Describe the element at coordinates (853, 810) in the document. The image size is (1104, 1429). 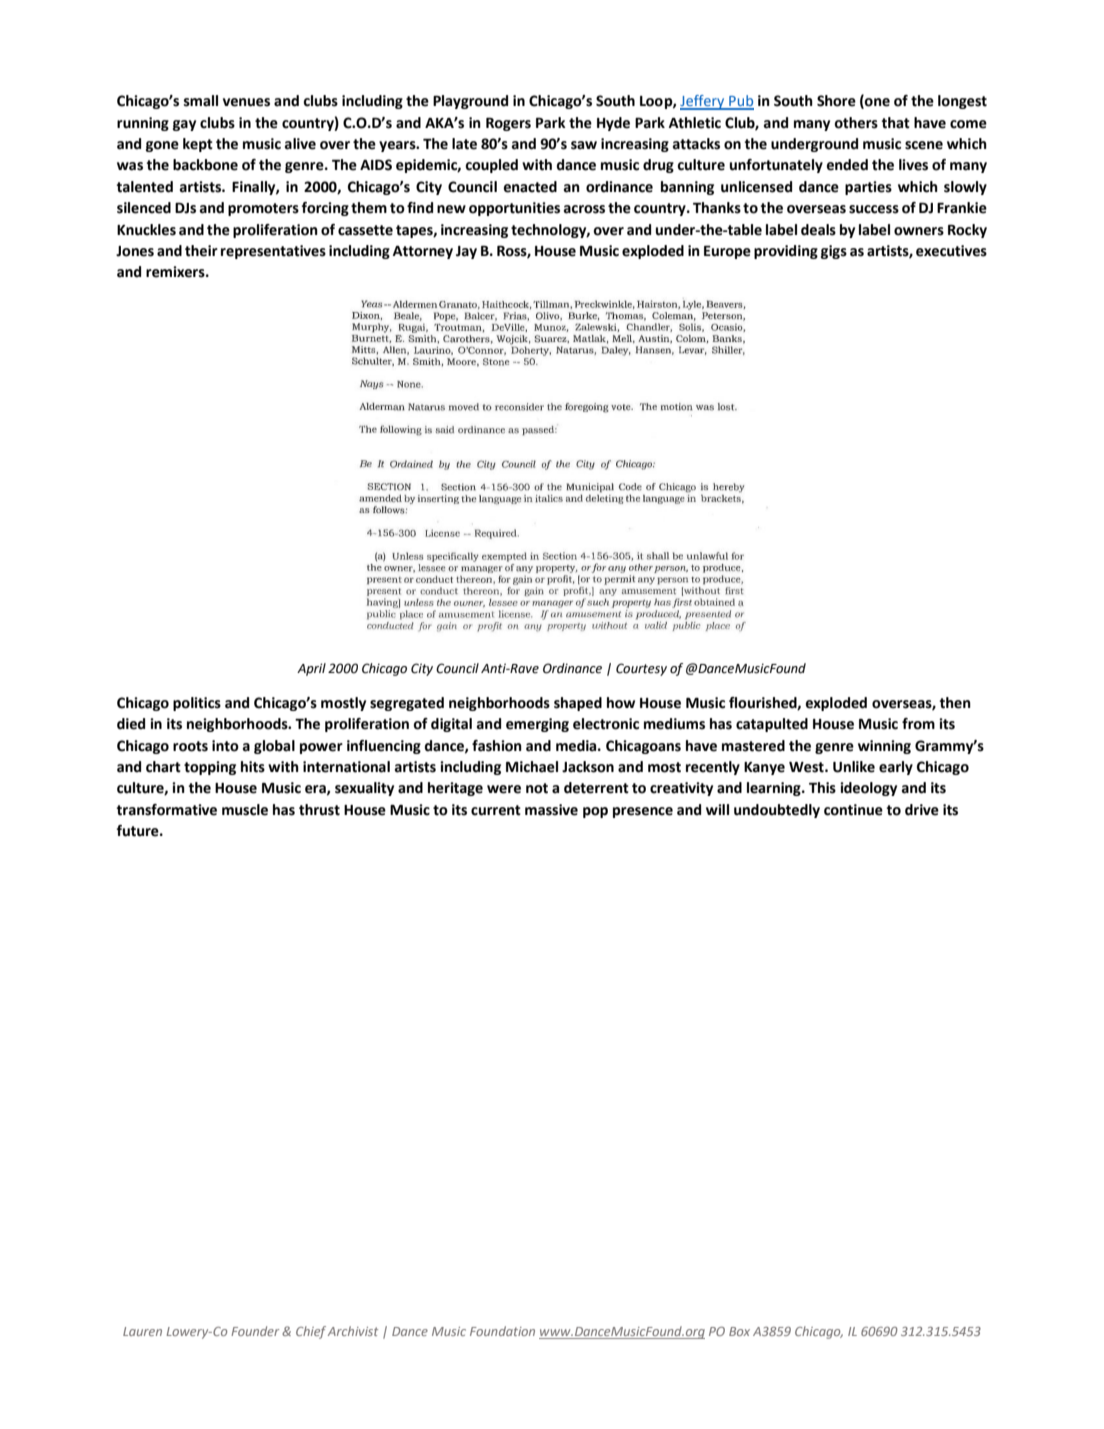
I see `continue` at that location.
